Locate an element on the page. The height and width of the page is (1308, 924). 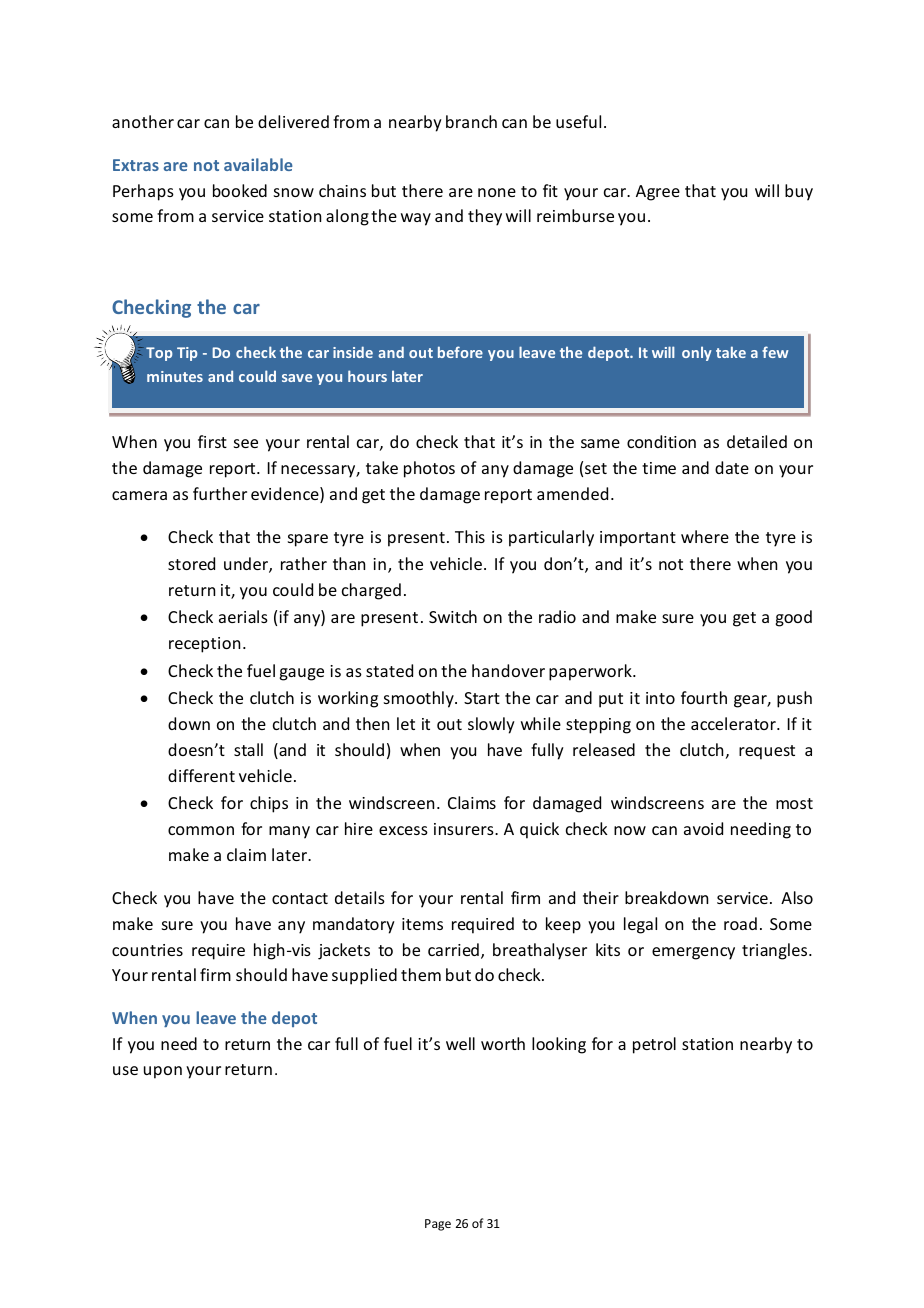
before is located at coordinates (460, 352).
